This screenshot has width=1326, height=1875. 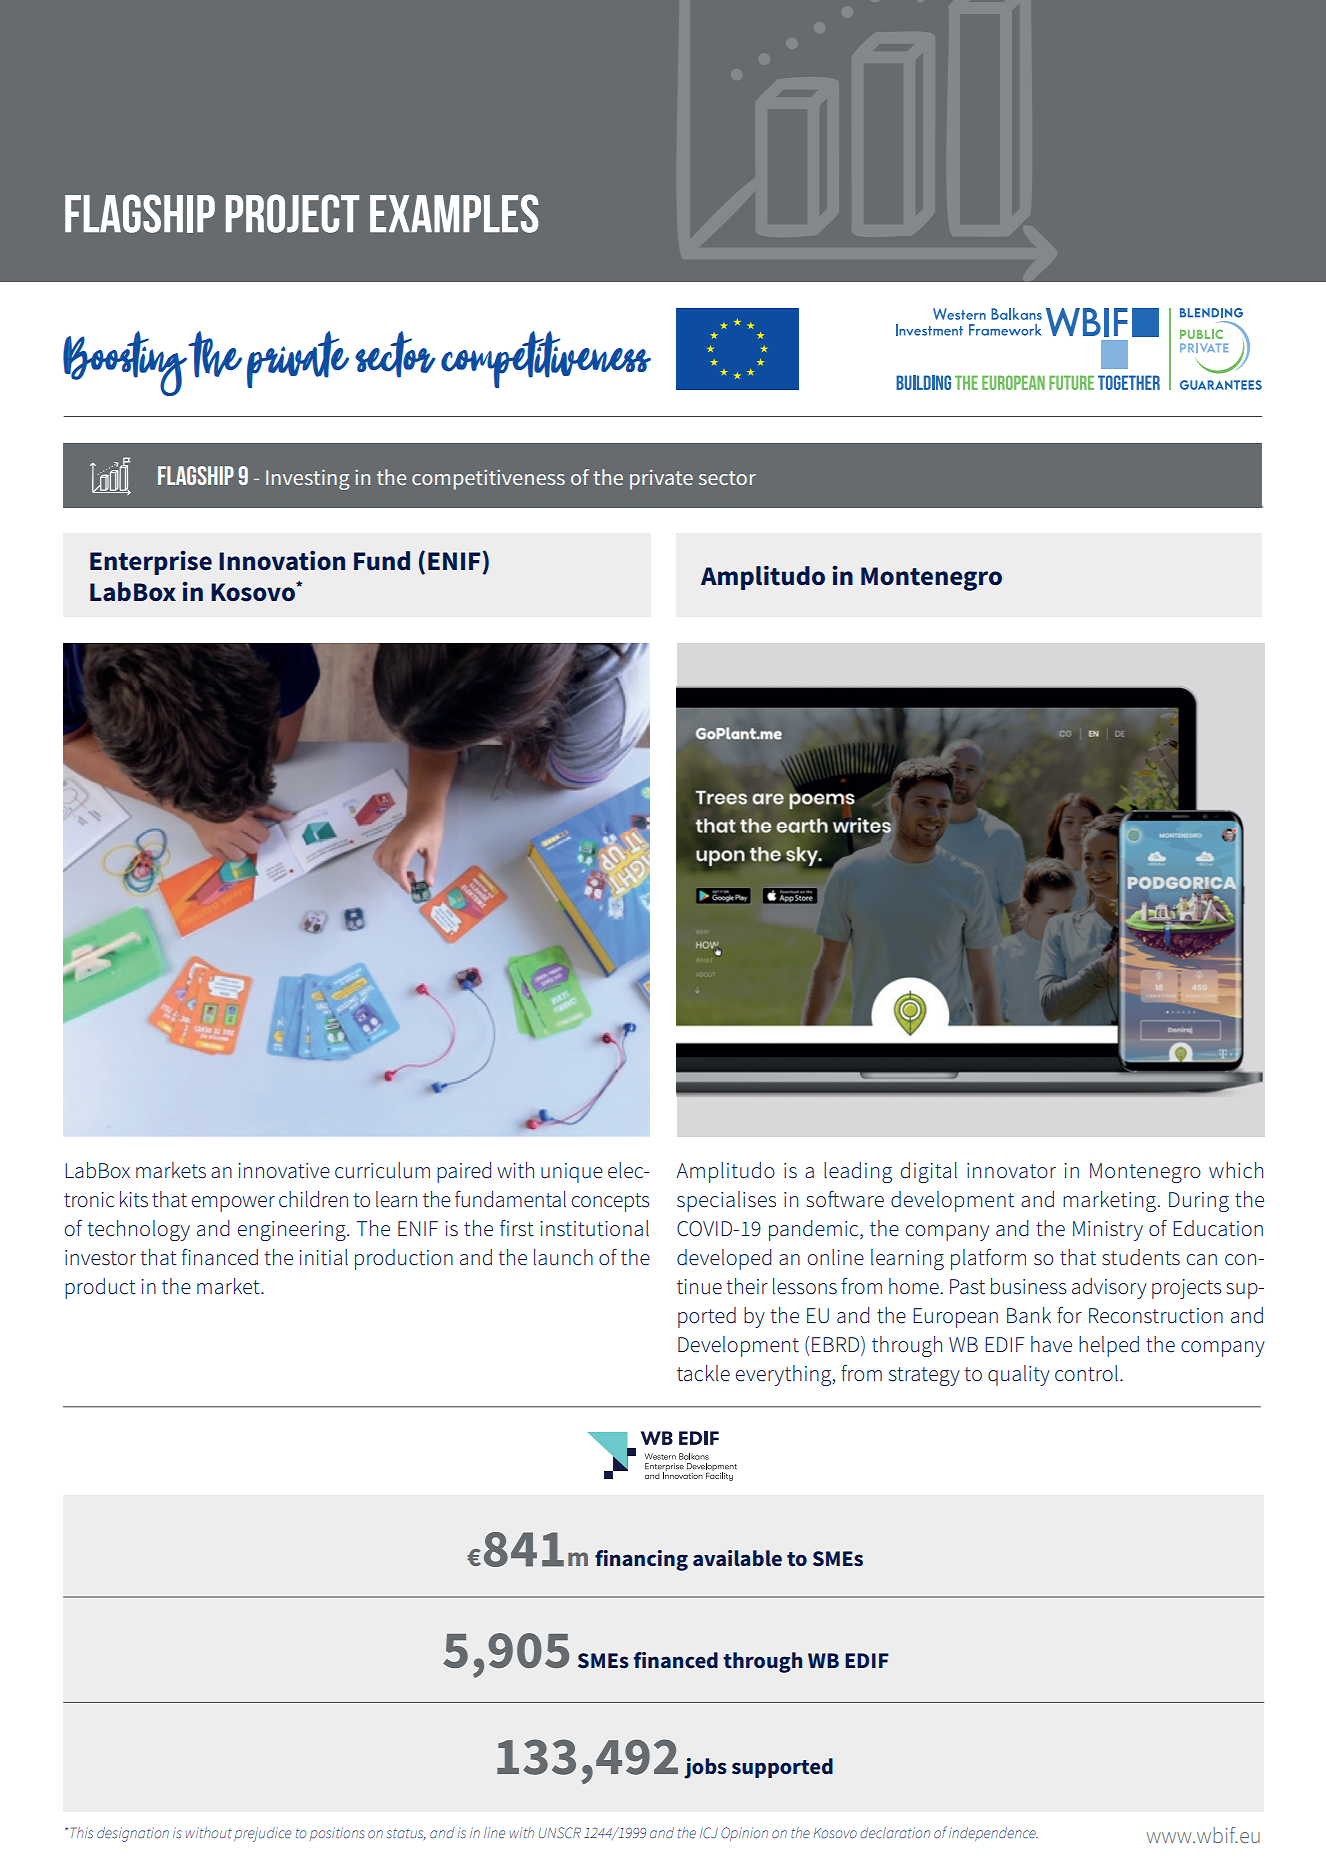 What do you see at coordinates (262, 1834) in the screenshot?
I see `prejudice` at bounding box center [262, 1834].
